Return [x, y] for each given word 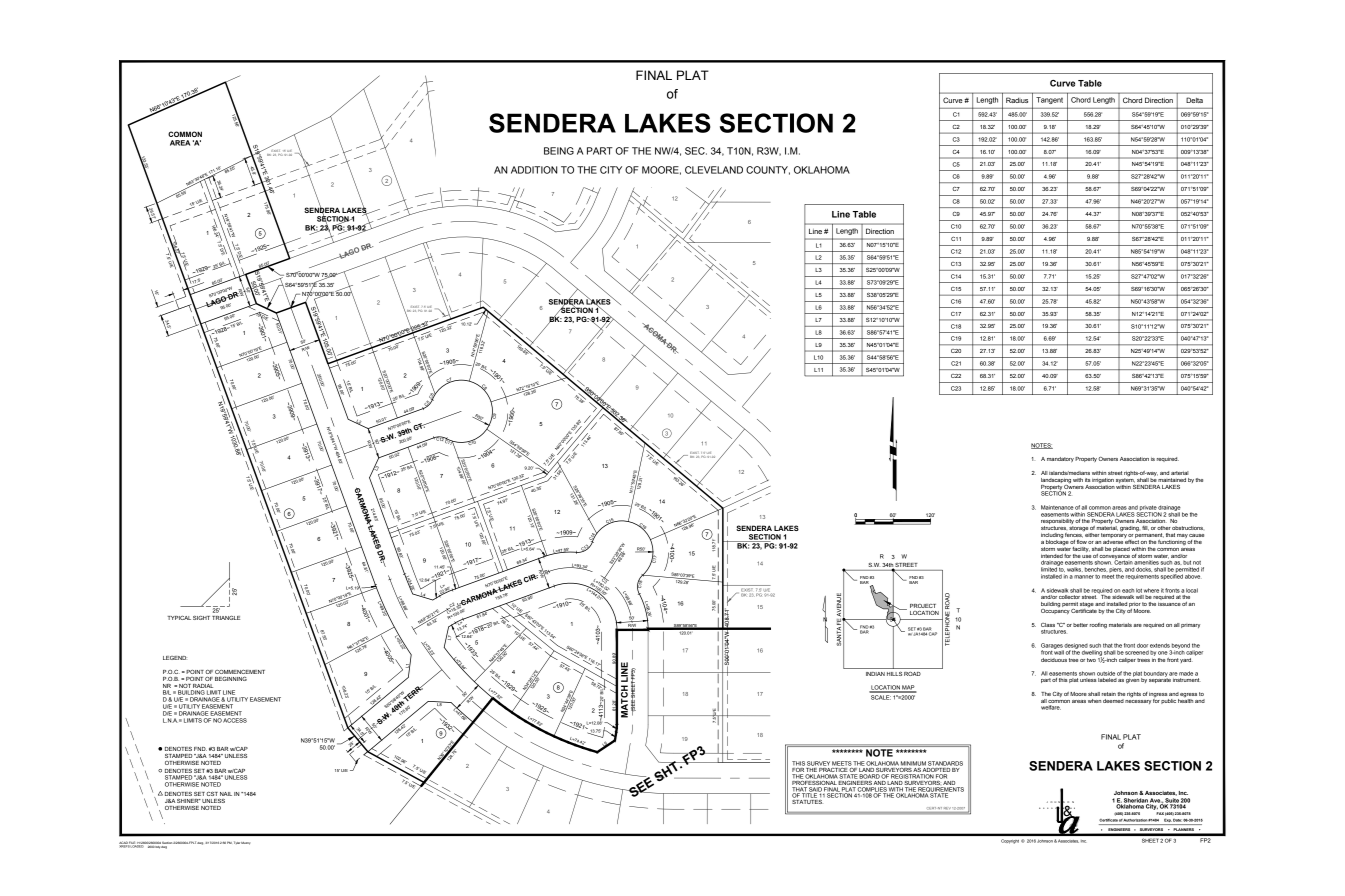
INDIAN [875, 674]
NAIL [226, 794]
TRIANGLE [226, 618]
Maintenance [1057, 507]
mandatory [1060, 459]
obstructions [1187, 528]
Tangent [1049, 100]
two [1091, 660]
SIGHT [201, 618]
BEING [559, 151]
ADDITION [534, 170]
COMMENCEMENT [240, 672]
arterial [1180, 473]
